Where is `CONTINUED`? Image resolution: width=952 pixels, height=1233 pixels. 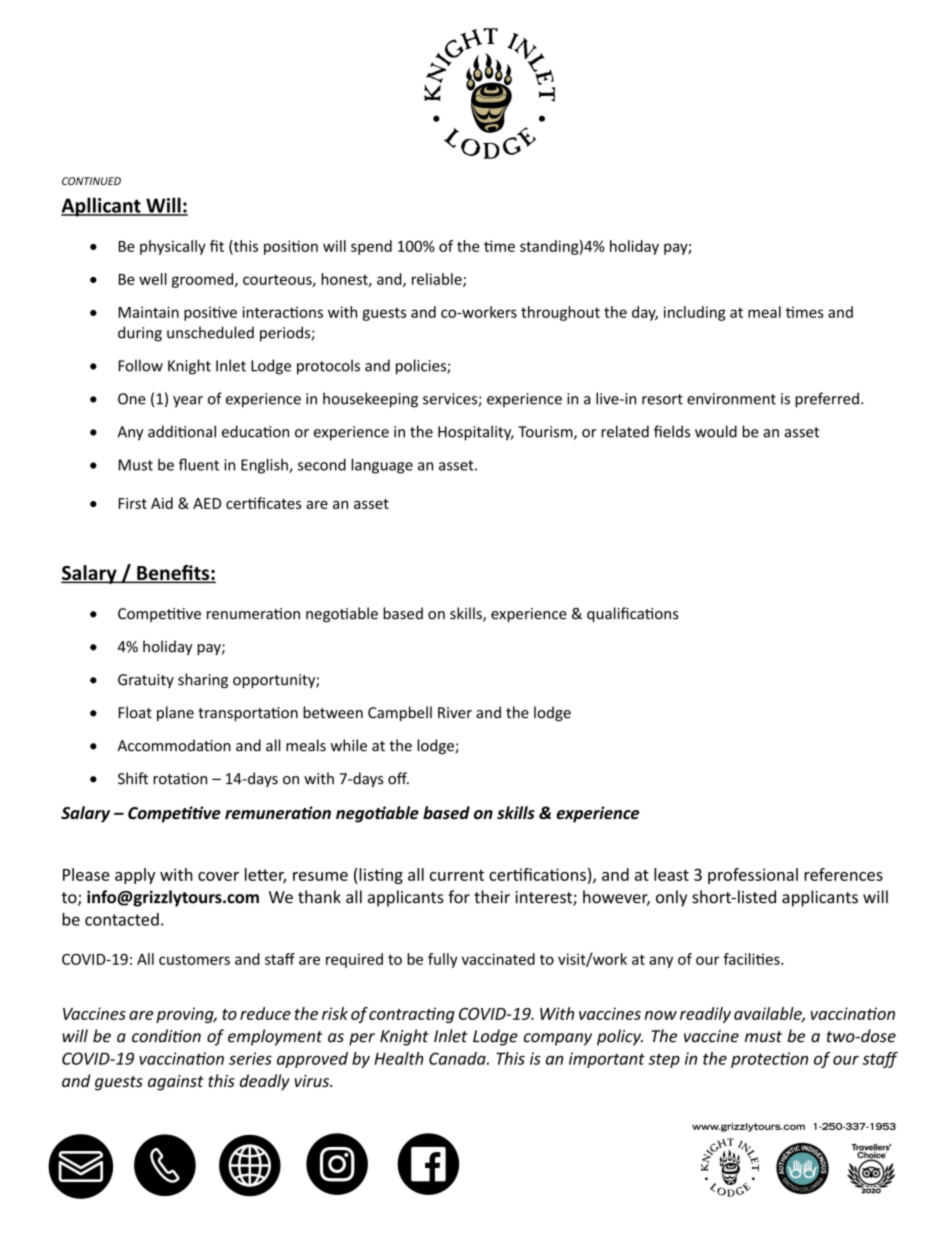
CONTINUED is located at coordinates (91, 181).
